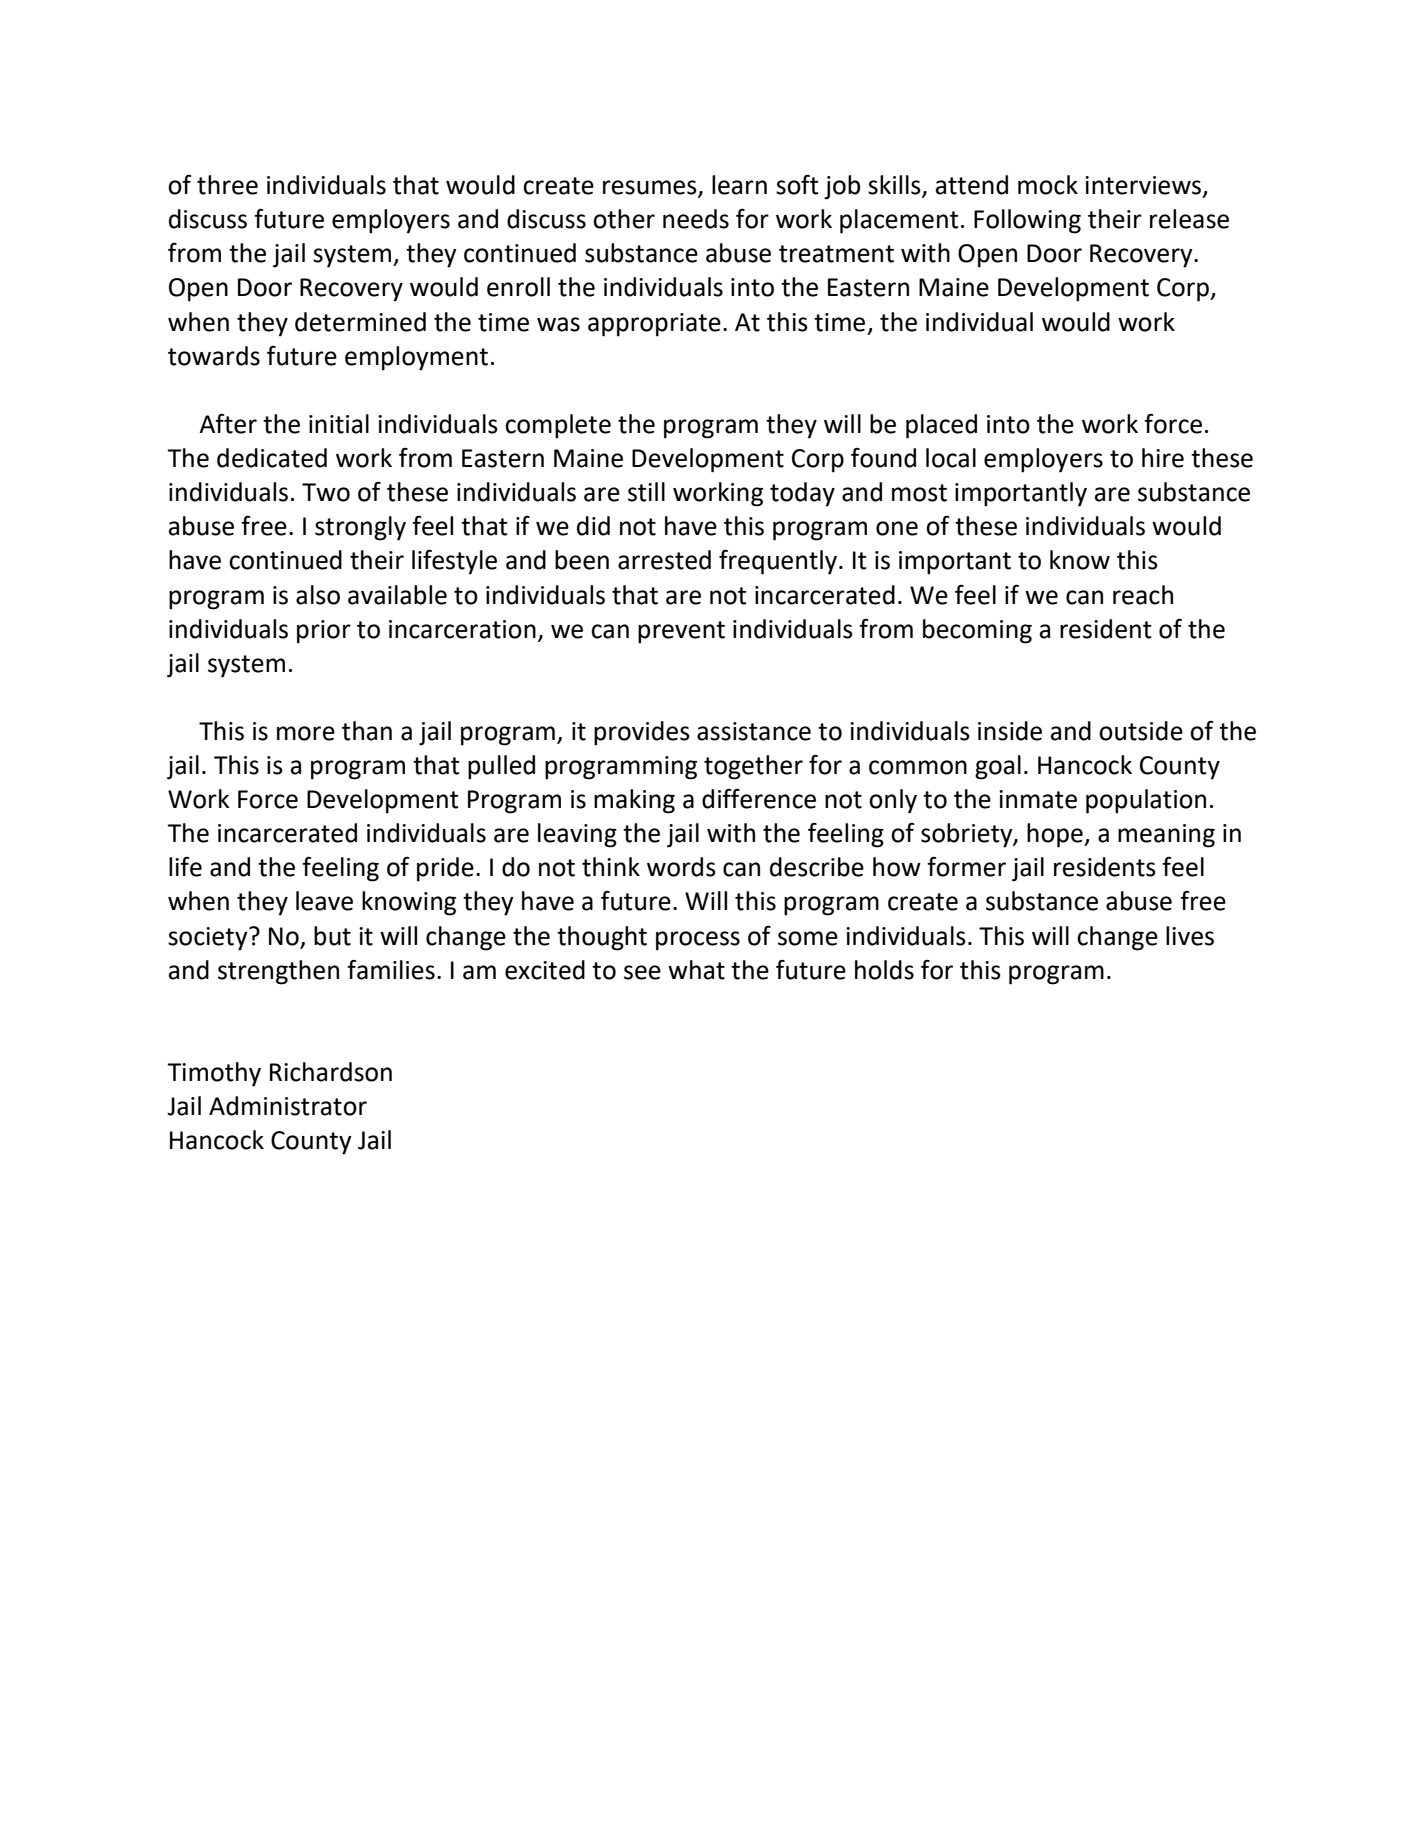  What do you see at coordinates (884, 970) in the image?
I see `holds` at bounding box center [884, 970].
